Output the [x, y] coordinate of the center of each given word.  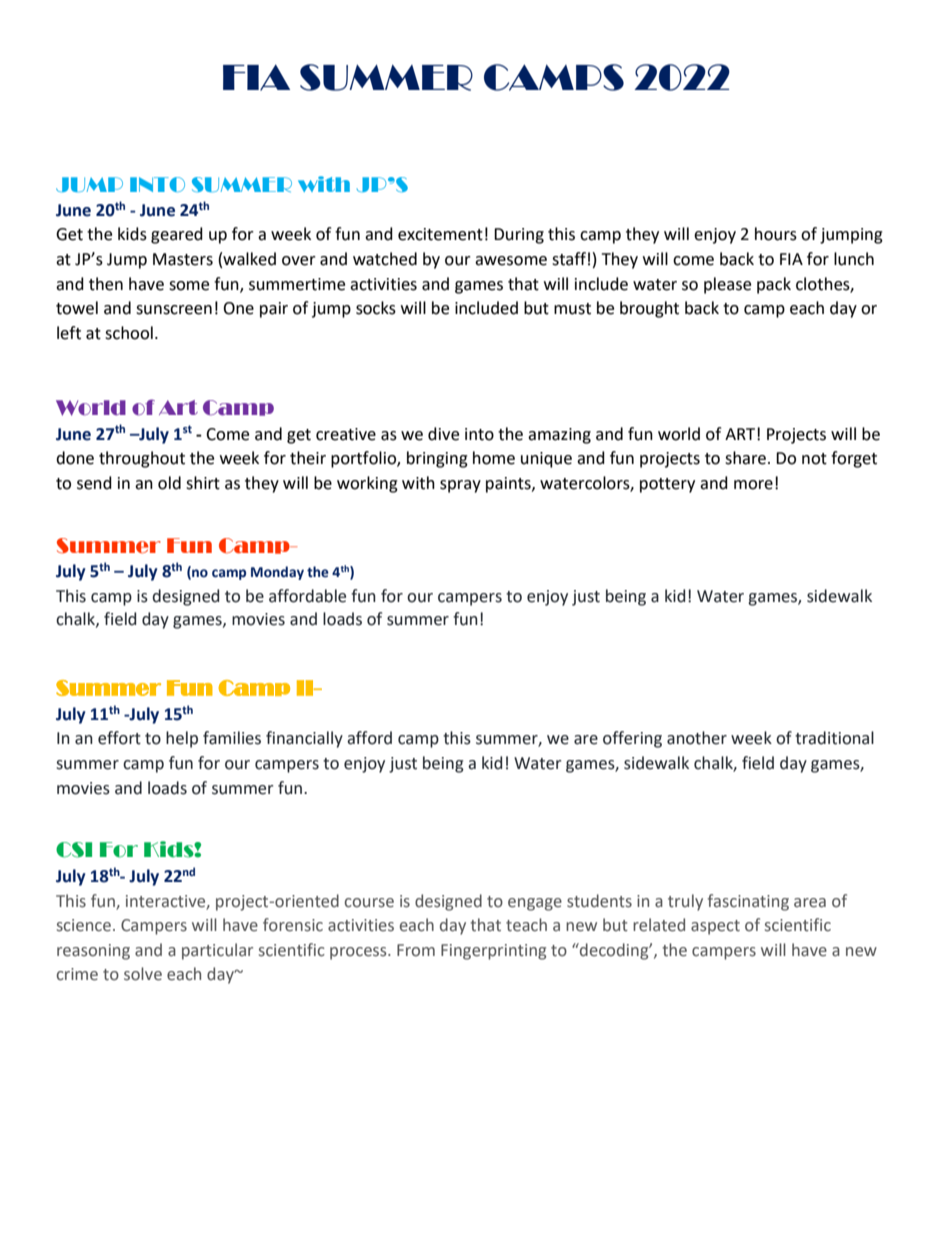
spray [460, 486]
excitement [440, 234]
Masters [183, 259]
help [182, 739]
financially [304, 739]
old [169, 483]
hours [776, 234]
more [753, 485]
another [697, 738]
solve [143, 974]
